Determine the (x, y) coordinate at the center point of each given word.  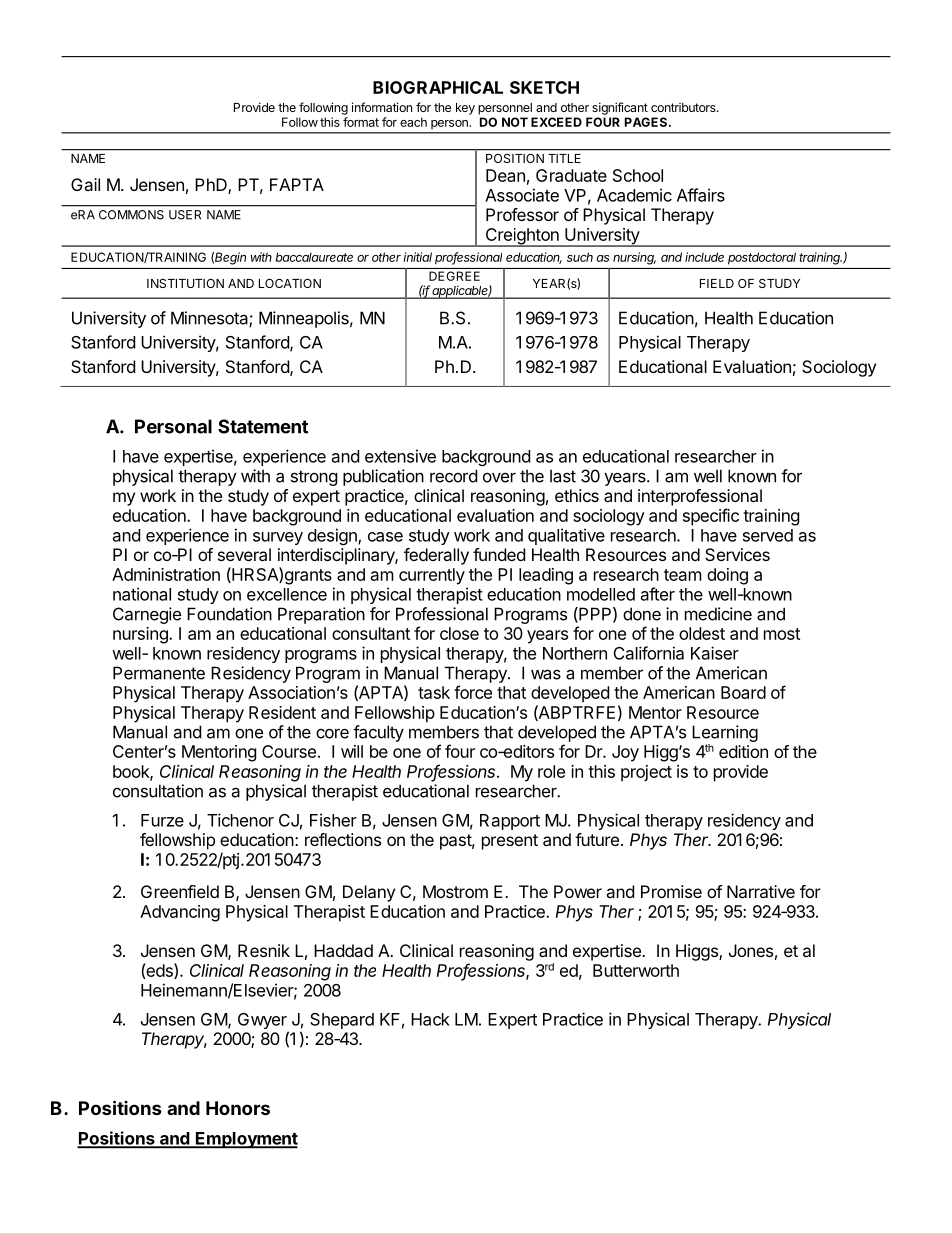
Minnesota (210, 319)
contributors (684, 107)
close (459, 633)
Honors (238, 1108)
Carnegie (147, 615)
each (413, 122)
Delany (369, 893)
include (704, 257)
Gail (85, 184)
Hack (430, 1019)
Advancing (180, 913)
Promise (671, 891)
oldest (702, 633)
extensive (400, 456)
